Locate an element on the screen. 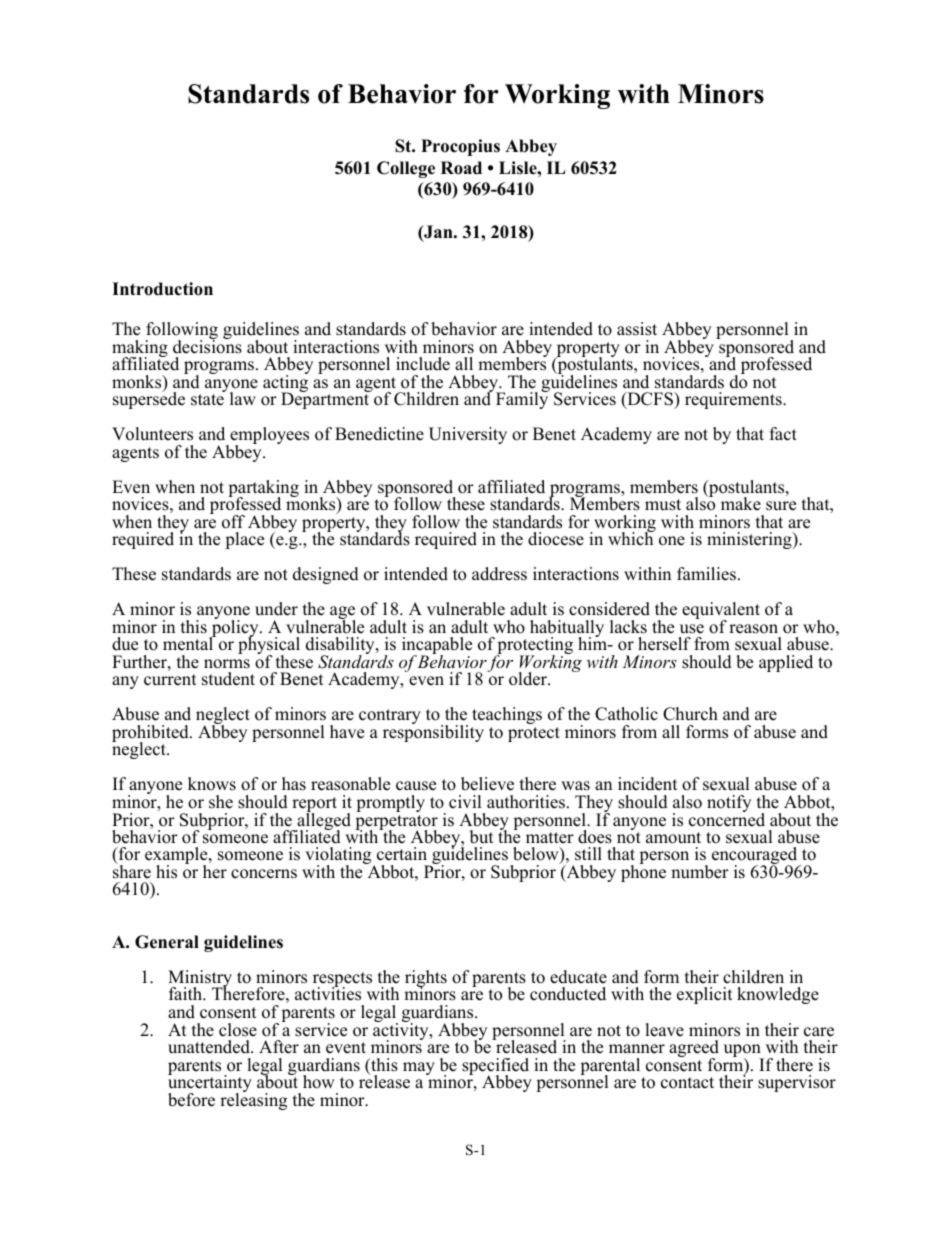 The image size is (952, 1233). University is located at coordinates (468, 435).
